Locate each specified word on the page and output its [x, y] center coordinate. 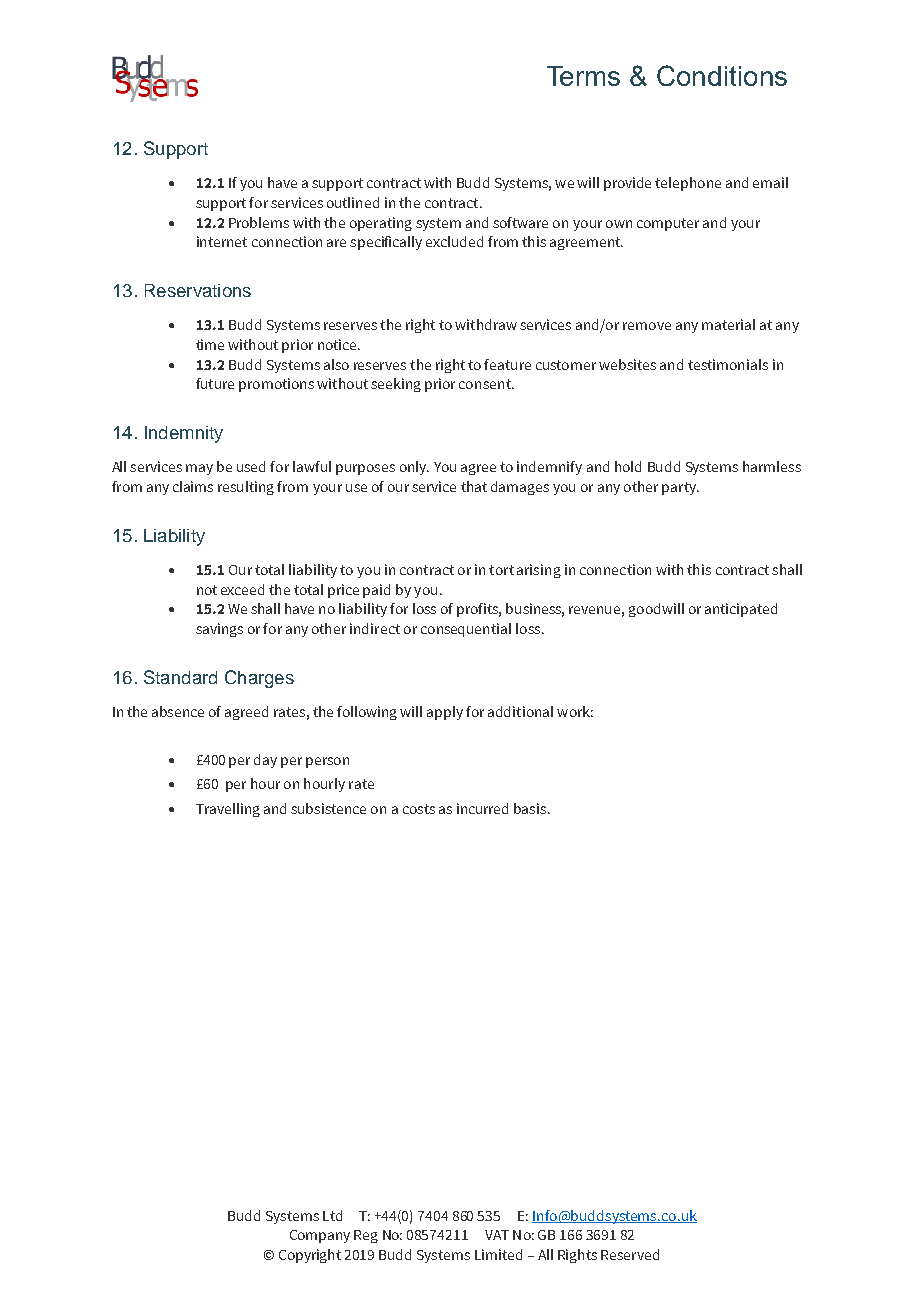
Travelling [228, 810]
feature [507, 364]
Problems [259, 222]
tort [501, 570]
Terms [583, 76]
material [728, 324]
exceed [242, 589]
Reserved [630, 1254]
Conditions [722, 75]
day [265, 761]
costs [419, 809]
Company [320, 1236]
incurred [482, 808]
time [210, 344]
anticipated [741, 610]
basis [531, 808]
